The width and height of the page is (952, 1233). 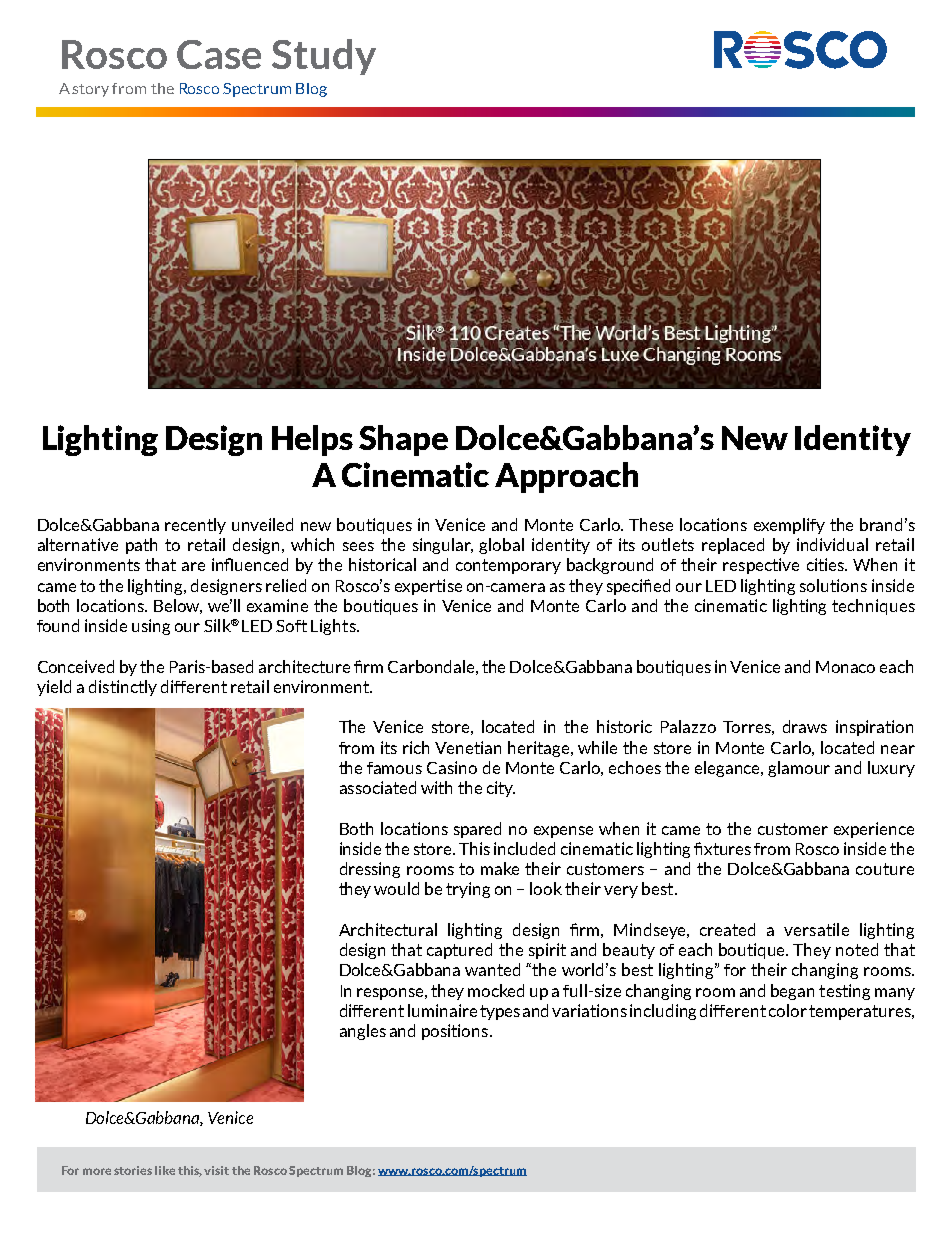 What do you see at coordinates (833, 585) in the page?
I see `solutions` at bounding box center [833, 585].
